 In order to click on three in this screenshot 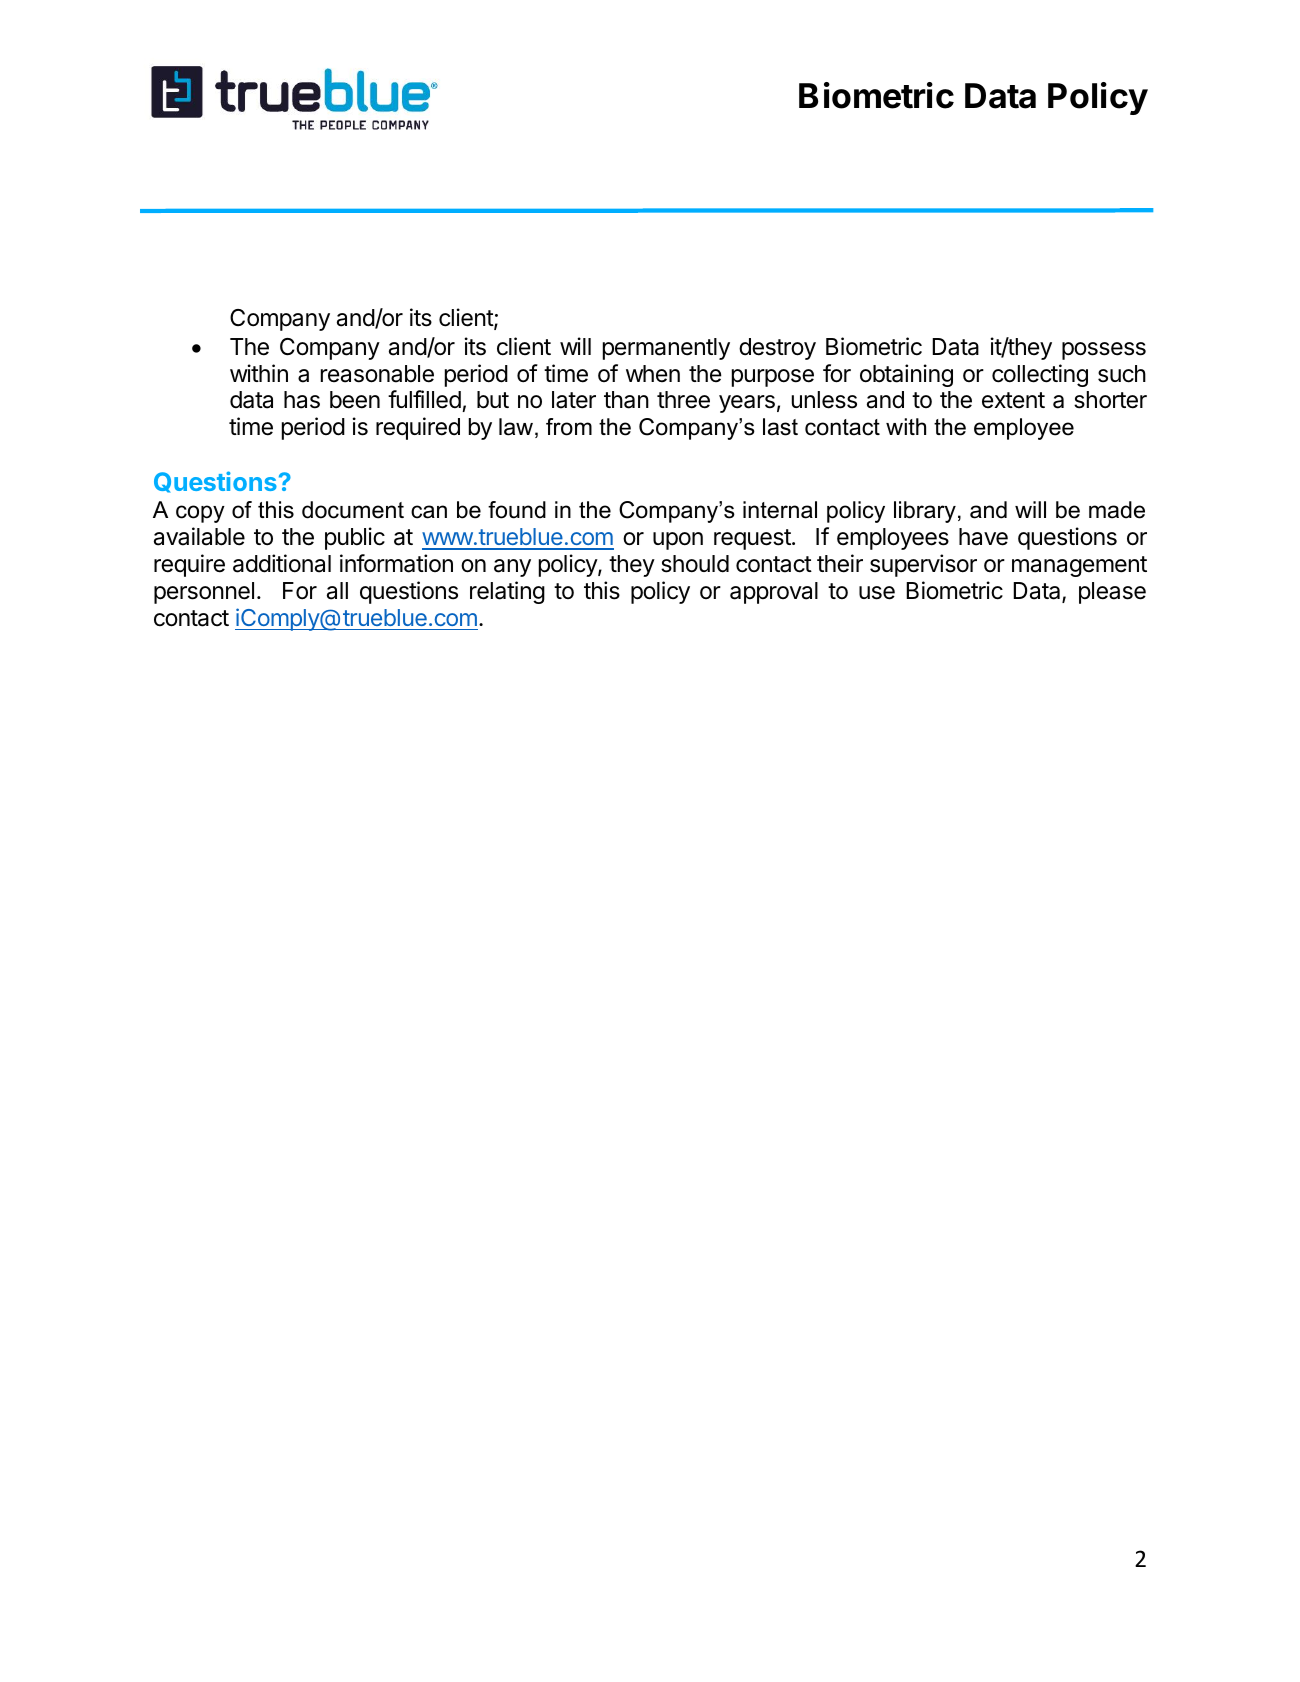, I will do `click(683, 400)`.
